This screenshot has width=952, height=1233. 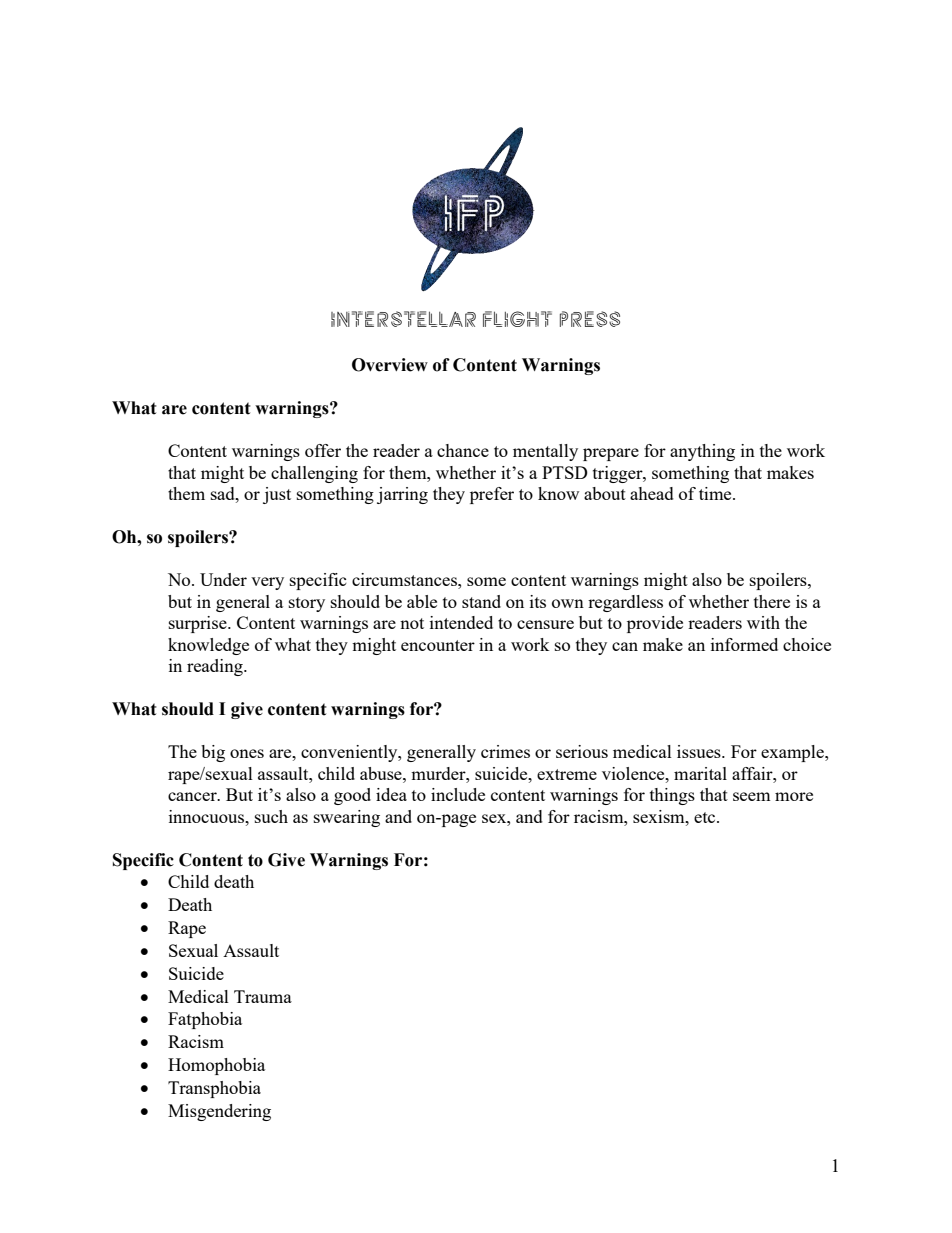 What do you see at coordinates (492, 495) in the screenshot?
I see `prefer` at bounding box center [492, 495].
